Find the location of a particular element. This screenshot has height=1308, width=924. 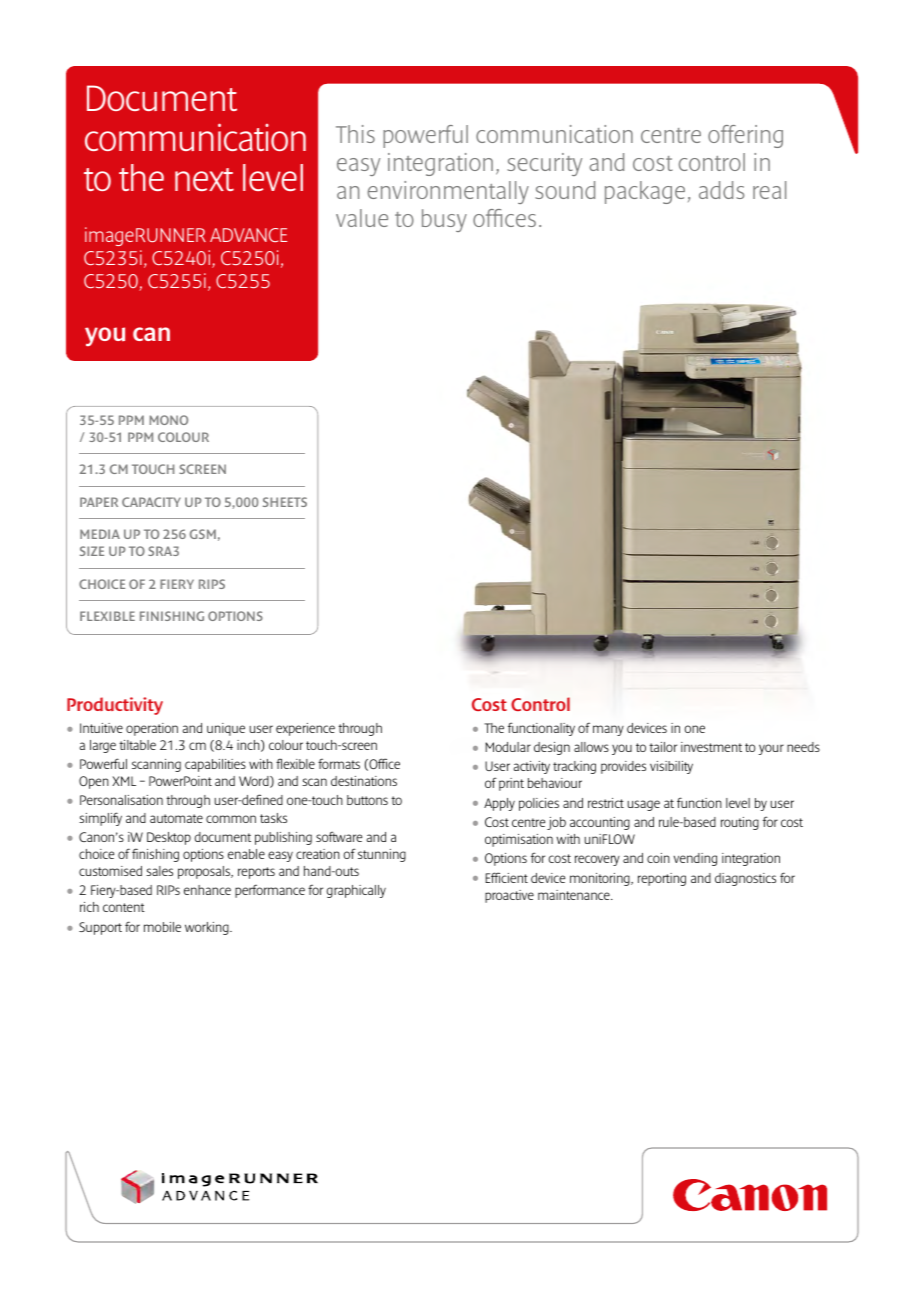

operation is located at coordinates (152, 729).
